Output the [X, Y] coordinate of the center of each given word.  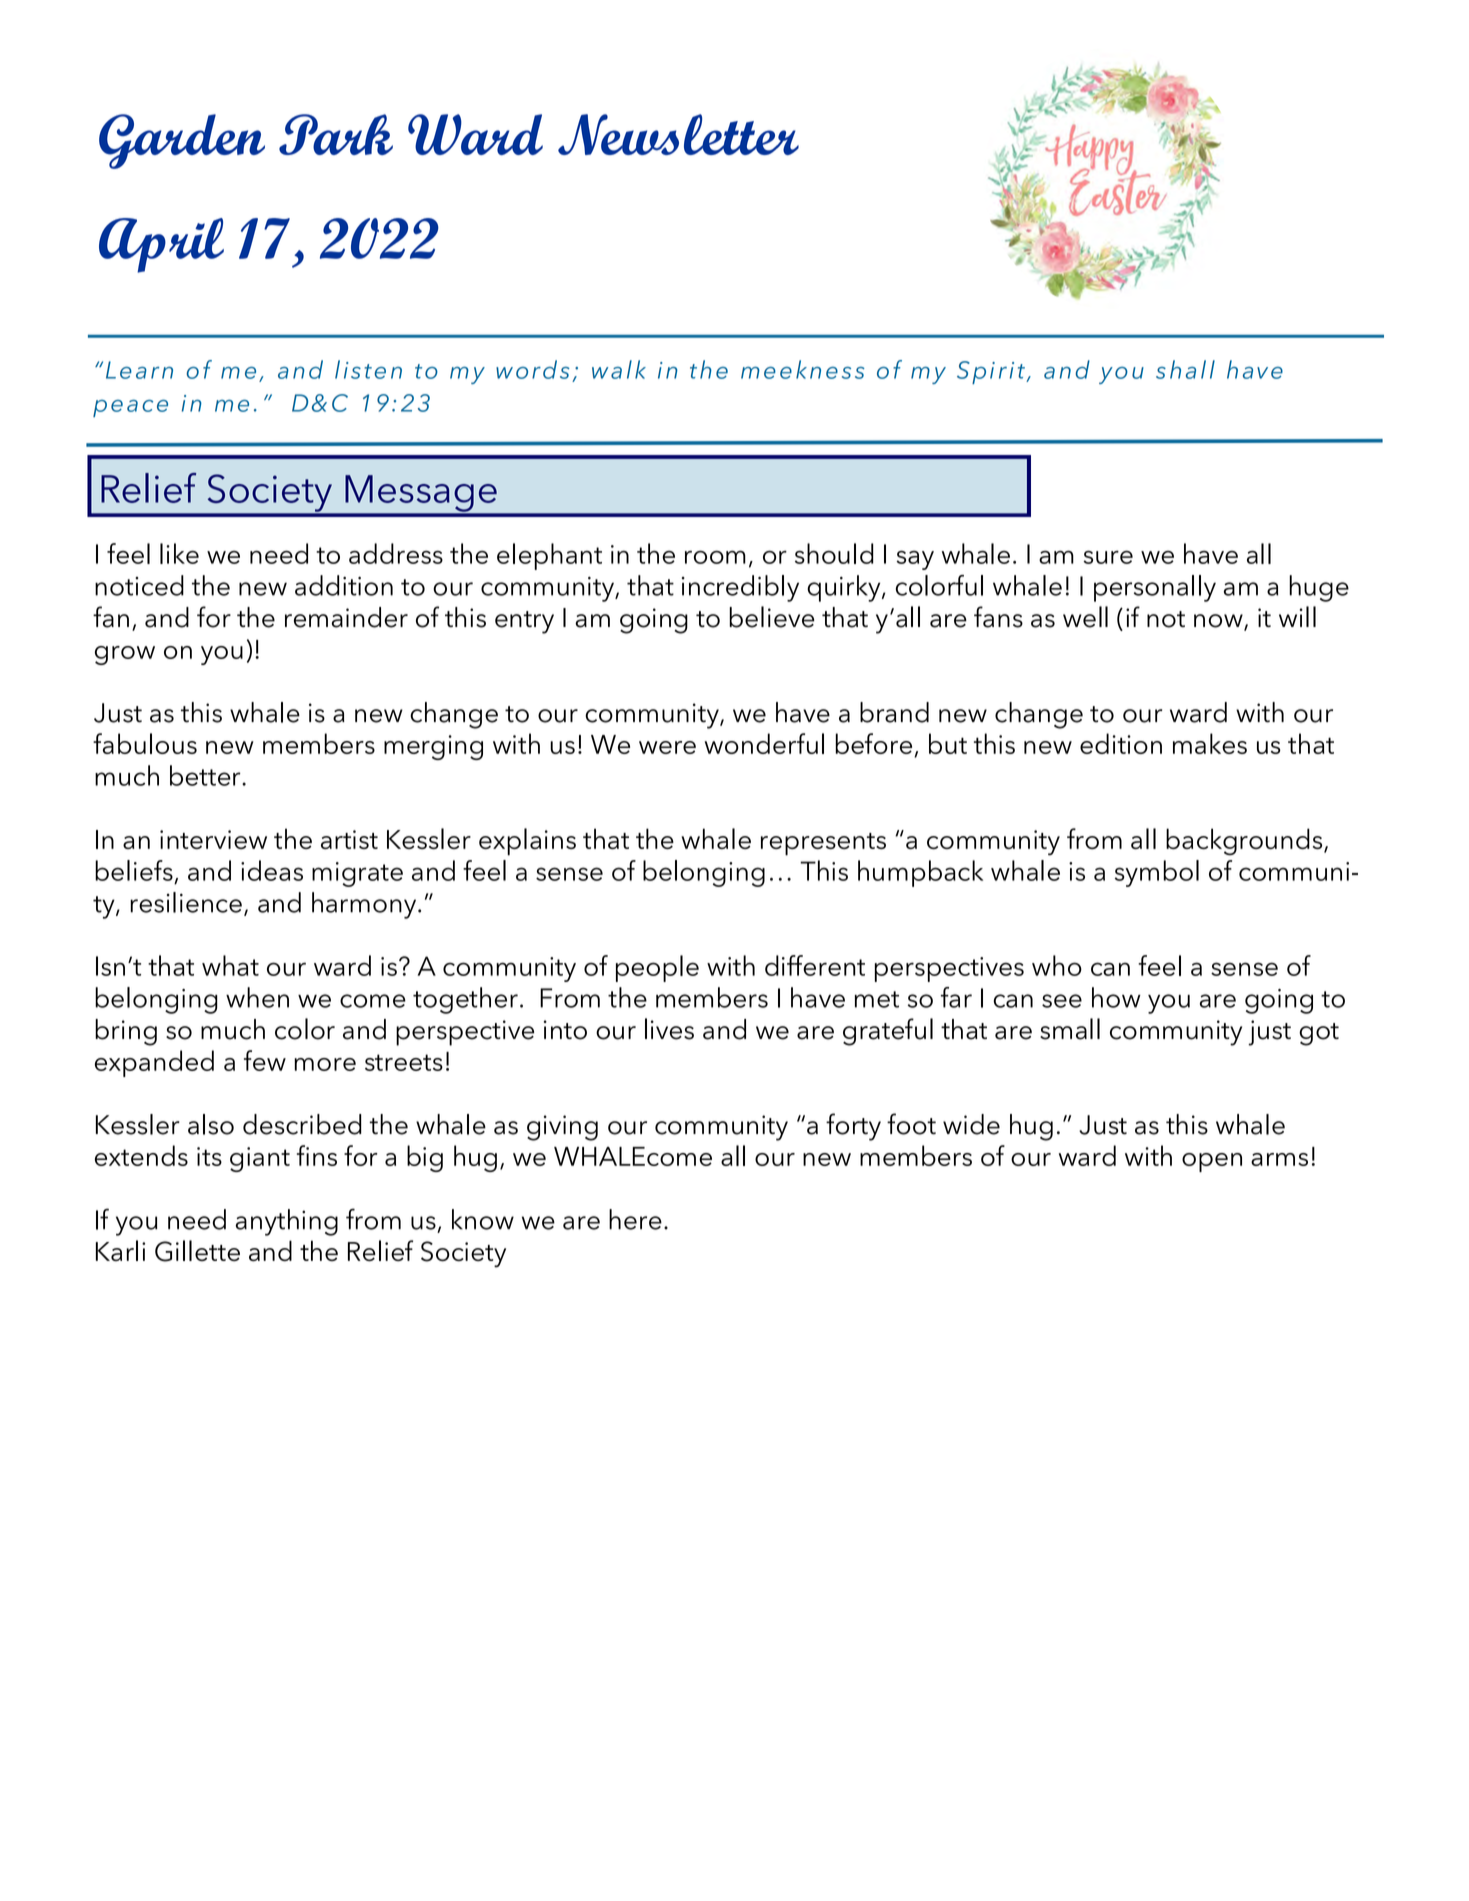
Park [336, 134]
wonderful [764, 743]
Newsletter [678, 134]
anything [287, 1222]
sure [1108, 557]
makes [1210, 743]
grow [125, 655]
